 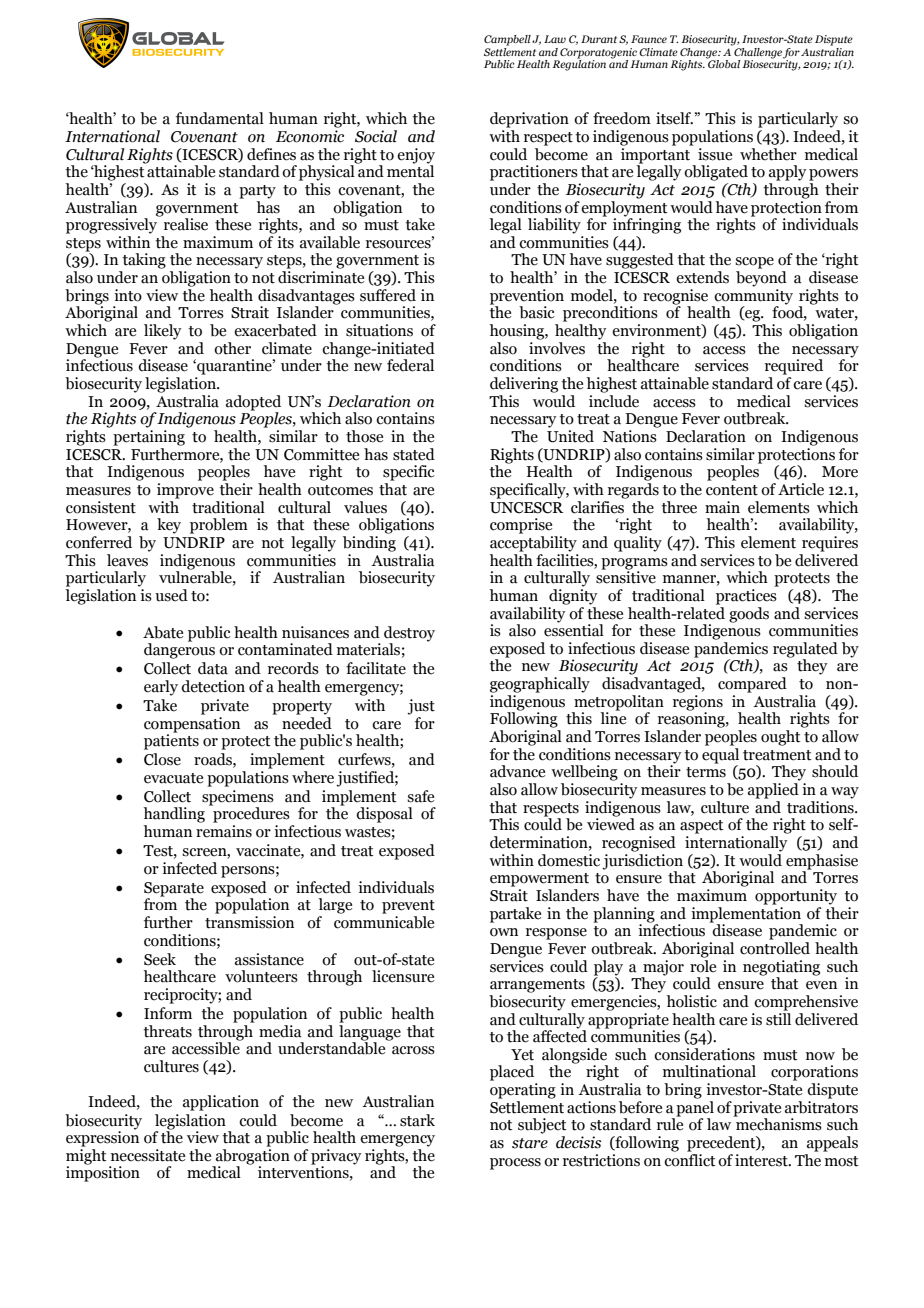 I want to click on goods, so click(x=749, y=615).
